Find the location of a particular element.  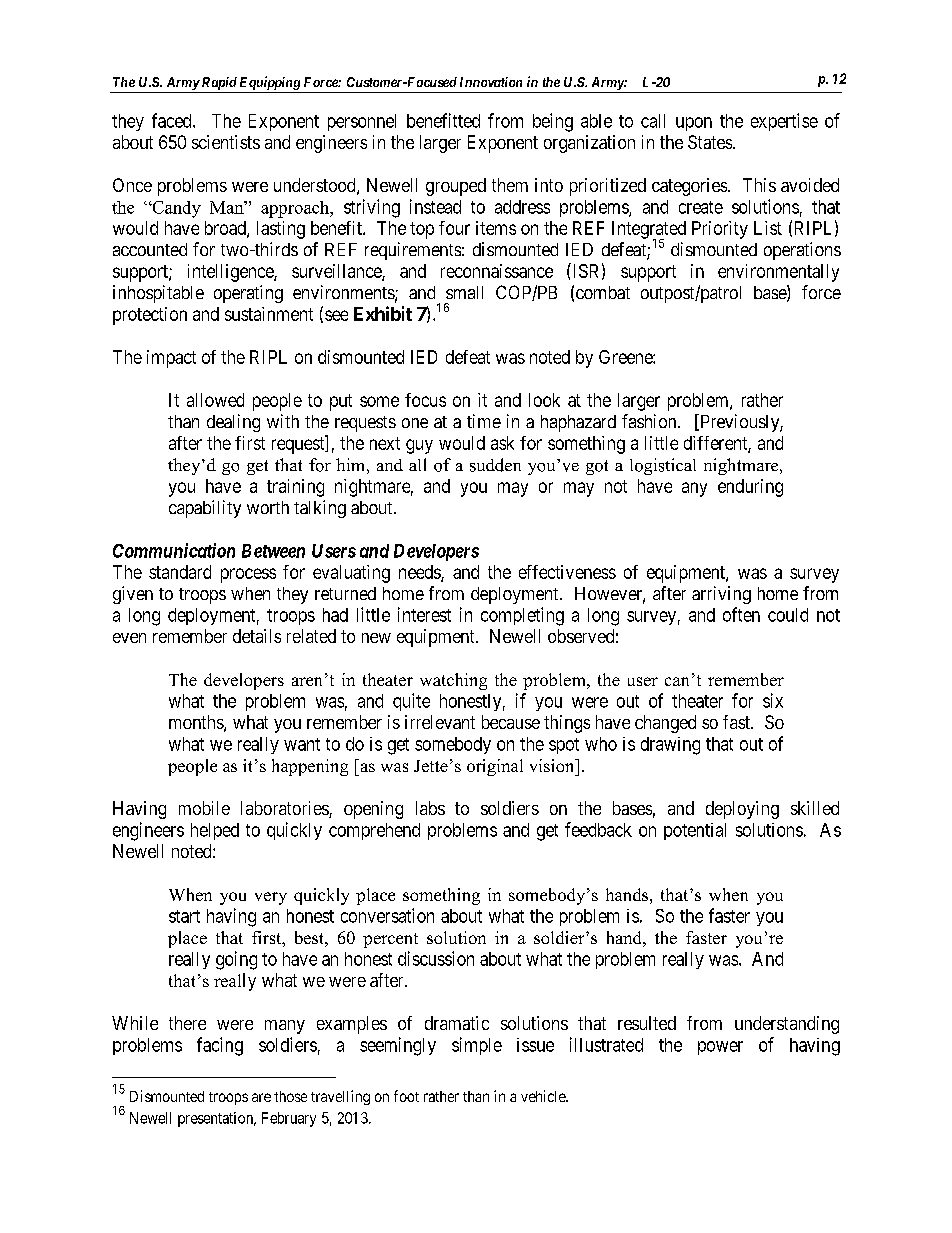

upon is located at coordinates (694, 124).
